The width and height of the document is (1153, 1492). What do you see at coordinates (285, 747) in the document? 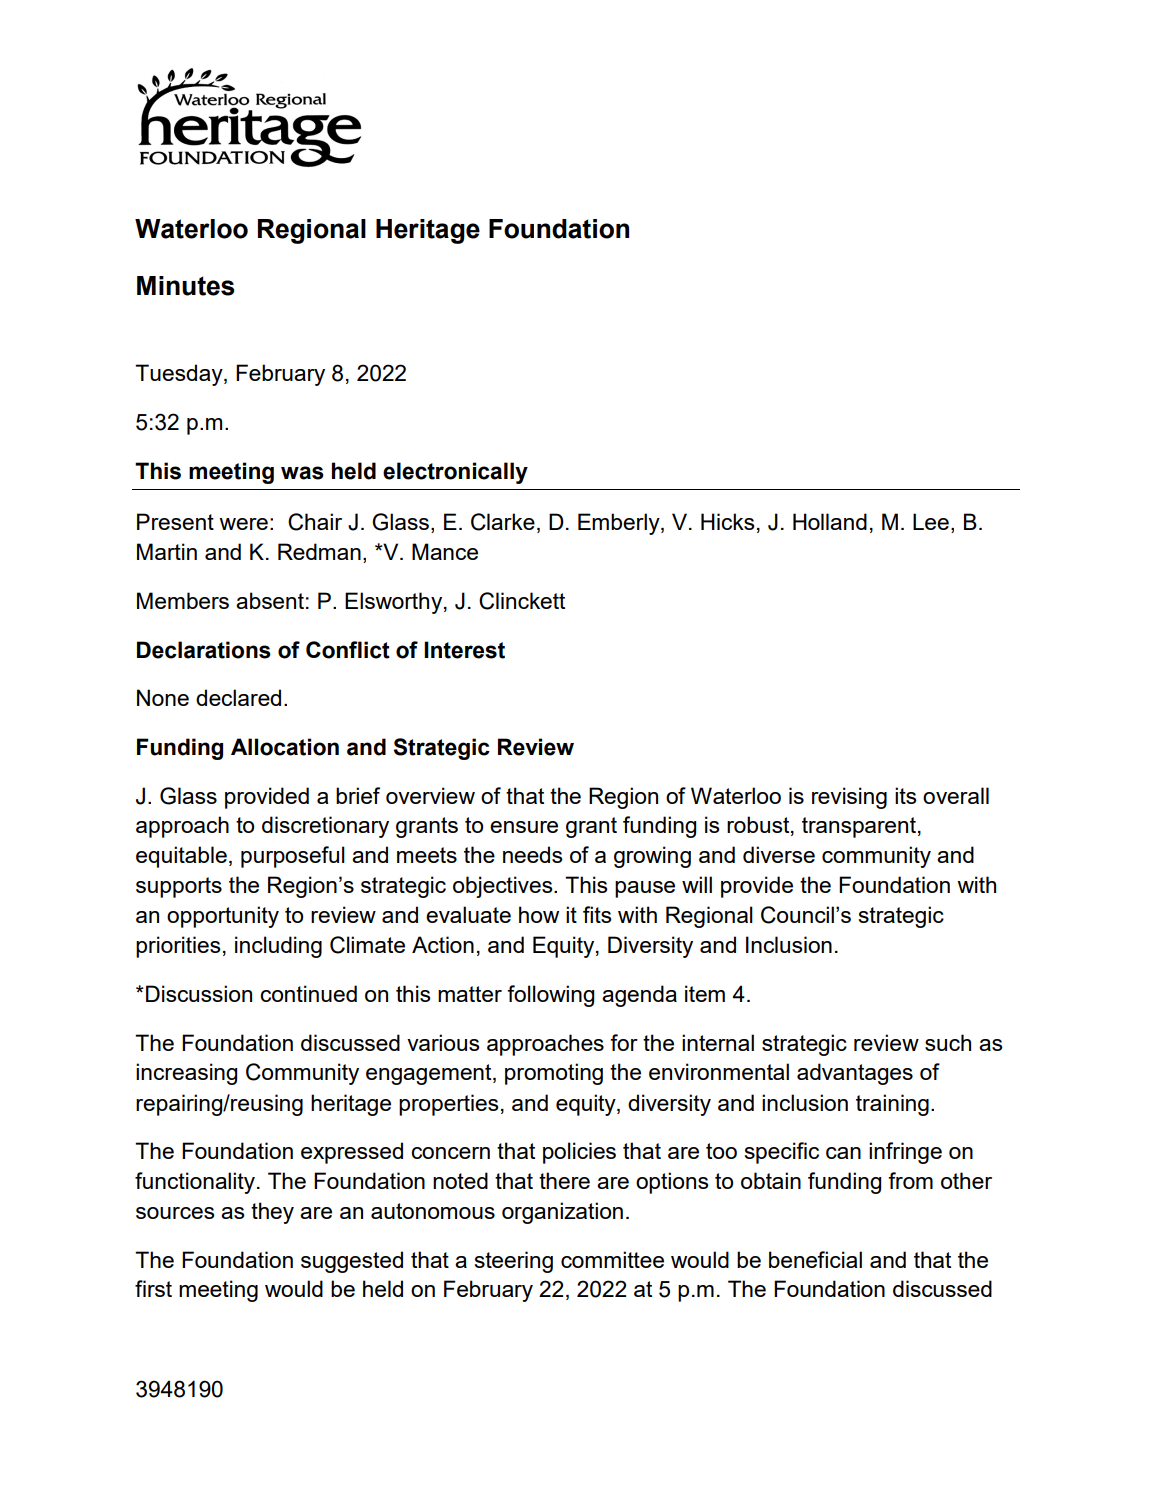
I see `Allocation` at bounding box center [285, 747].
